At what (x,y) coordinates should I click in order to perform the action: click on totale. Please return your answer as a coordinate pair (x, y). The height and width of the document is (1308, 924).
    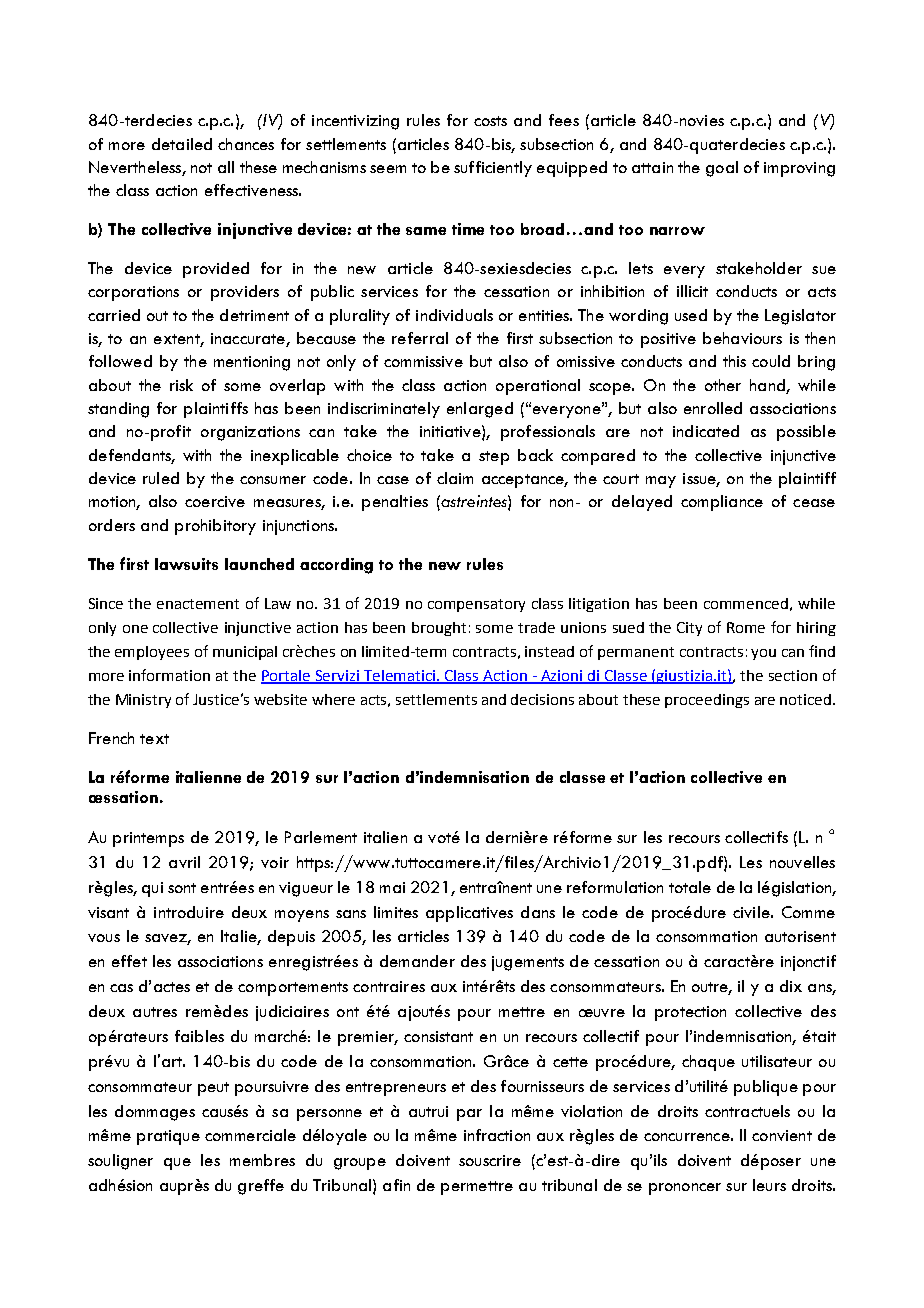
    Looking at the image, I should click on (690, 887).
